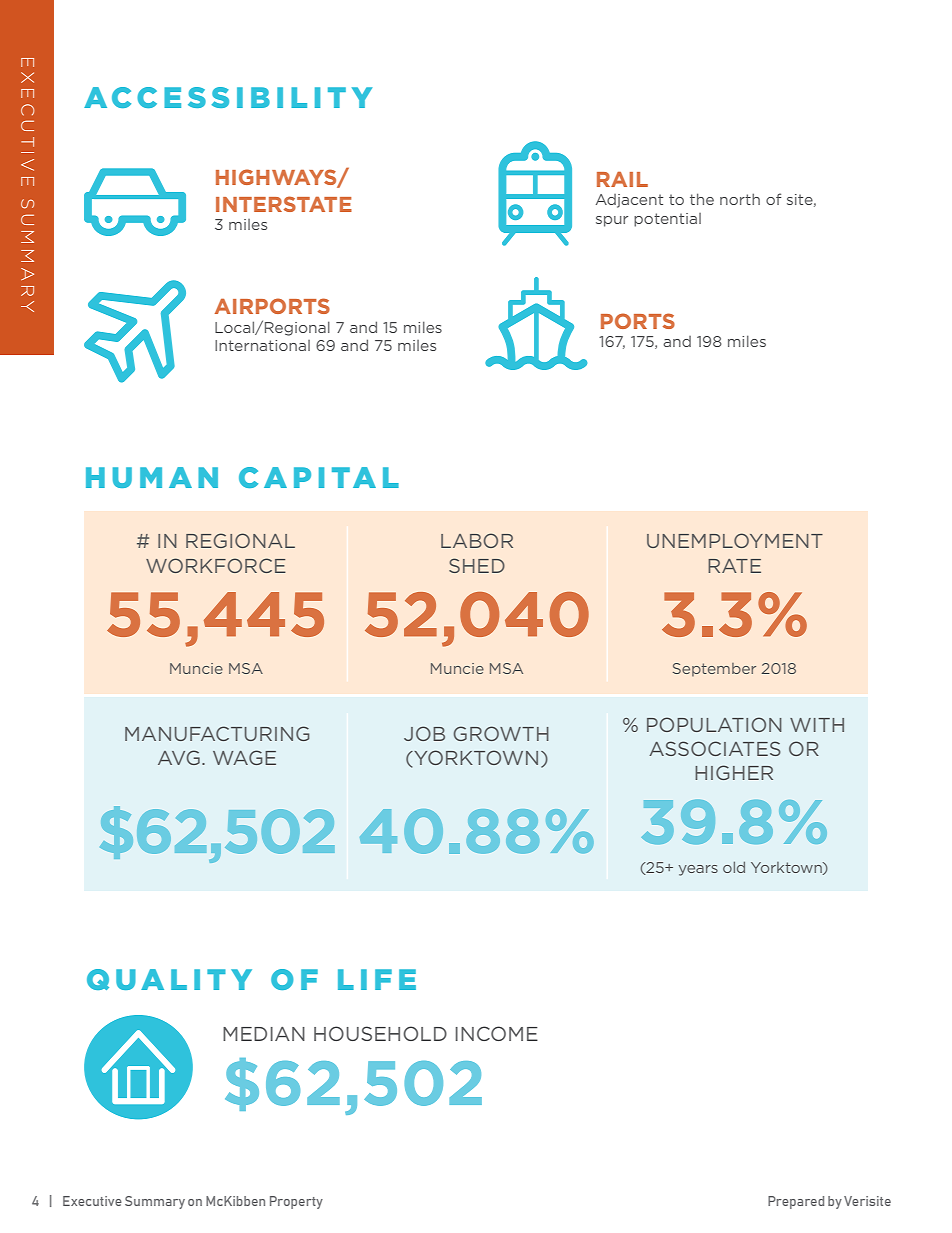 The width and height of the screenshot is (952, 1233). I want to click on years, so click(698, 870).
